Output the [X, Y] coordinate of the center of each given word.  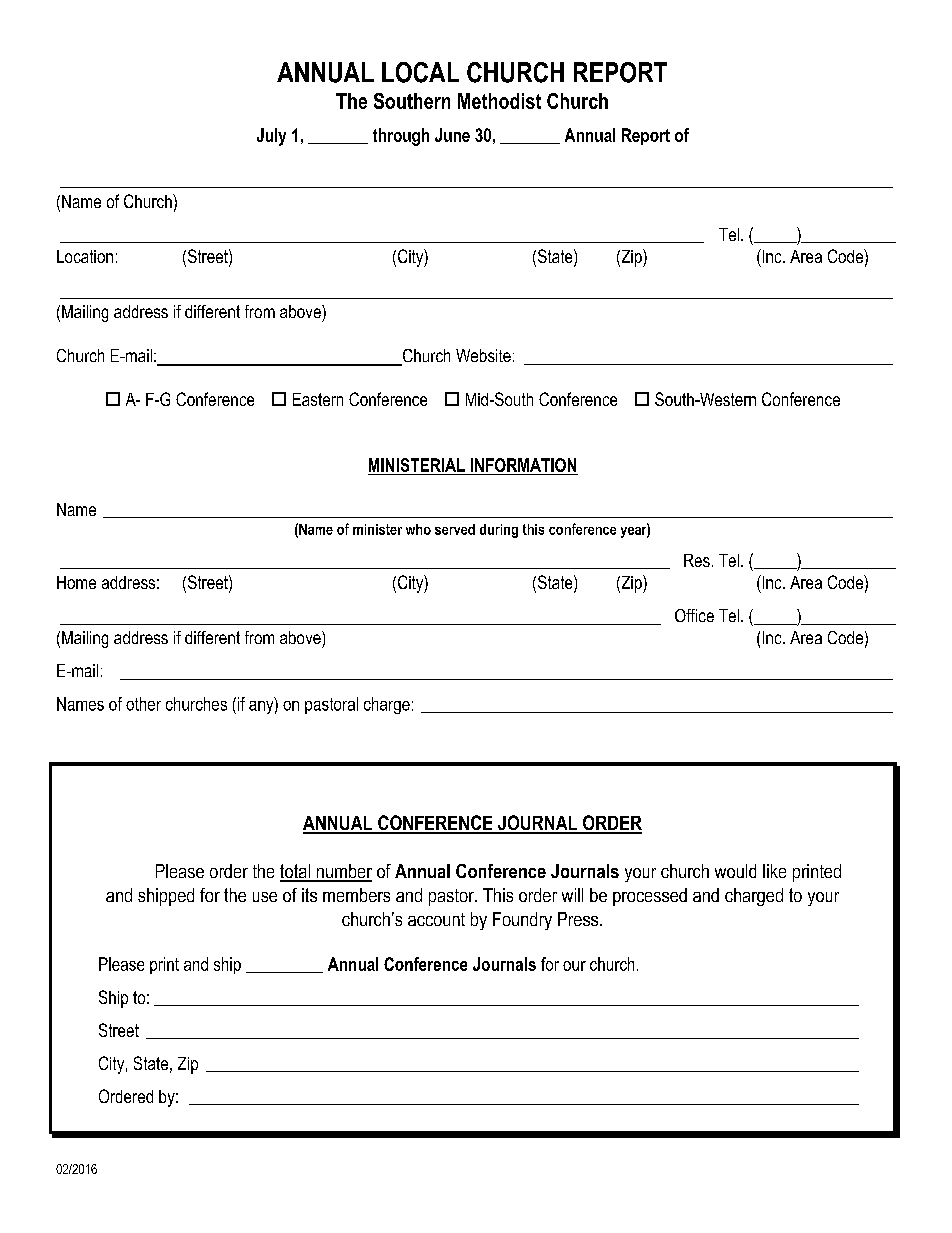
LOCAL [420, 72]
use [265, 897]
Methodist [499, 101]
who [418, 529]
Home [76, 582]
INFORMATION [523, 465]
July [271, 137]
